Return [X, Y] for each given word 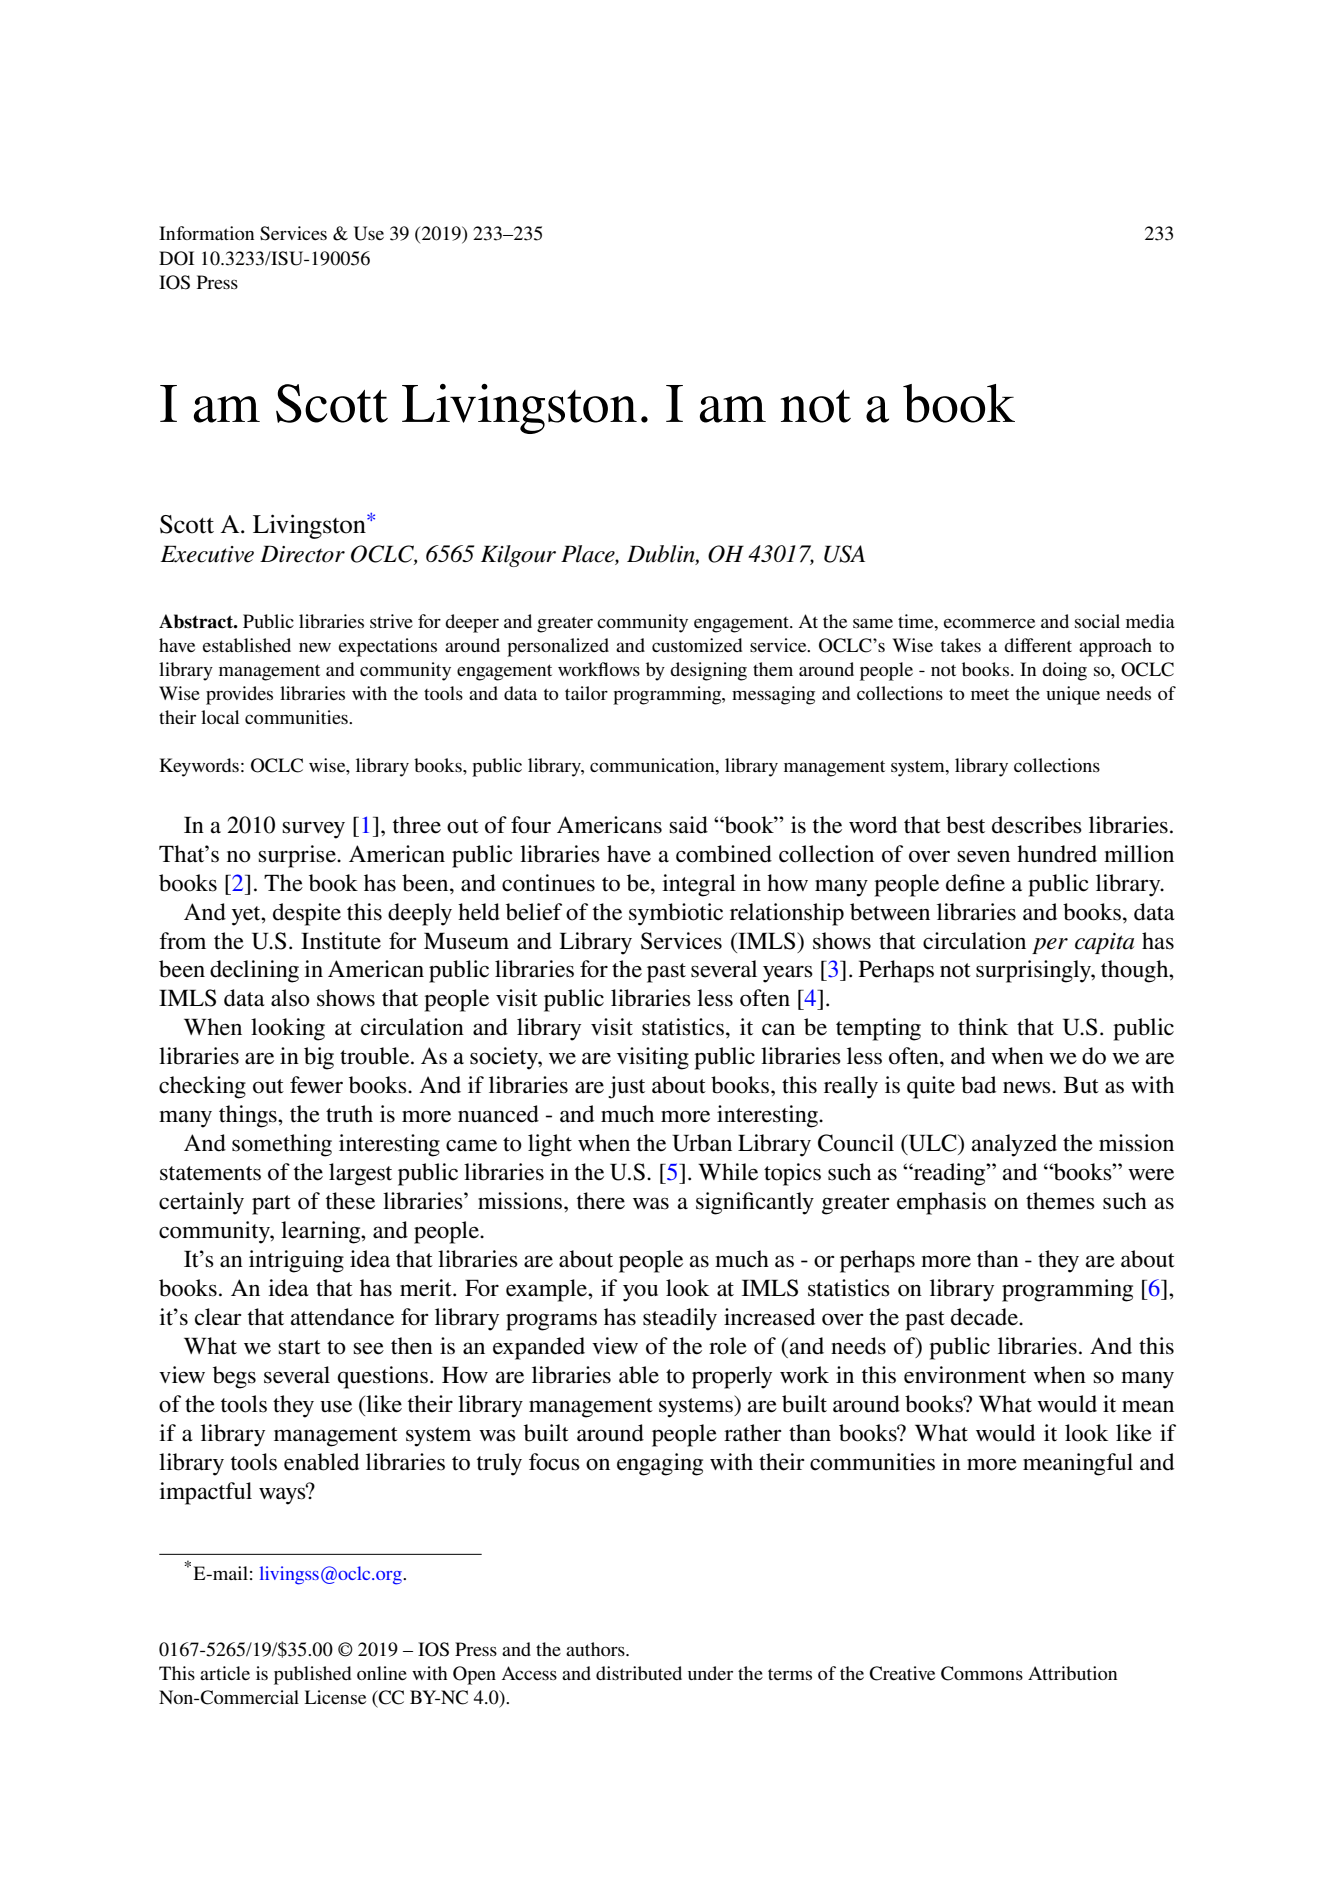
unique [1073, 695]
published [312, 1675]
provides [239, 695]
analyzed [1014, 1145]
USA [844, 554]
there [601, 1201]
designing [708, 671]
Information [206, 233]
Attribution [1072, 1673]
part [271, 1205]
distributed [639, 1673]
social [1097, 621]
